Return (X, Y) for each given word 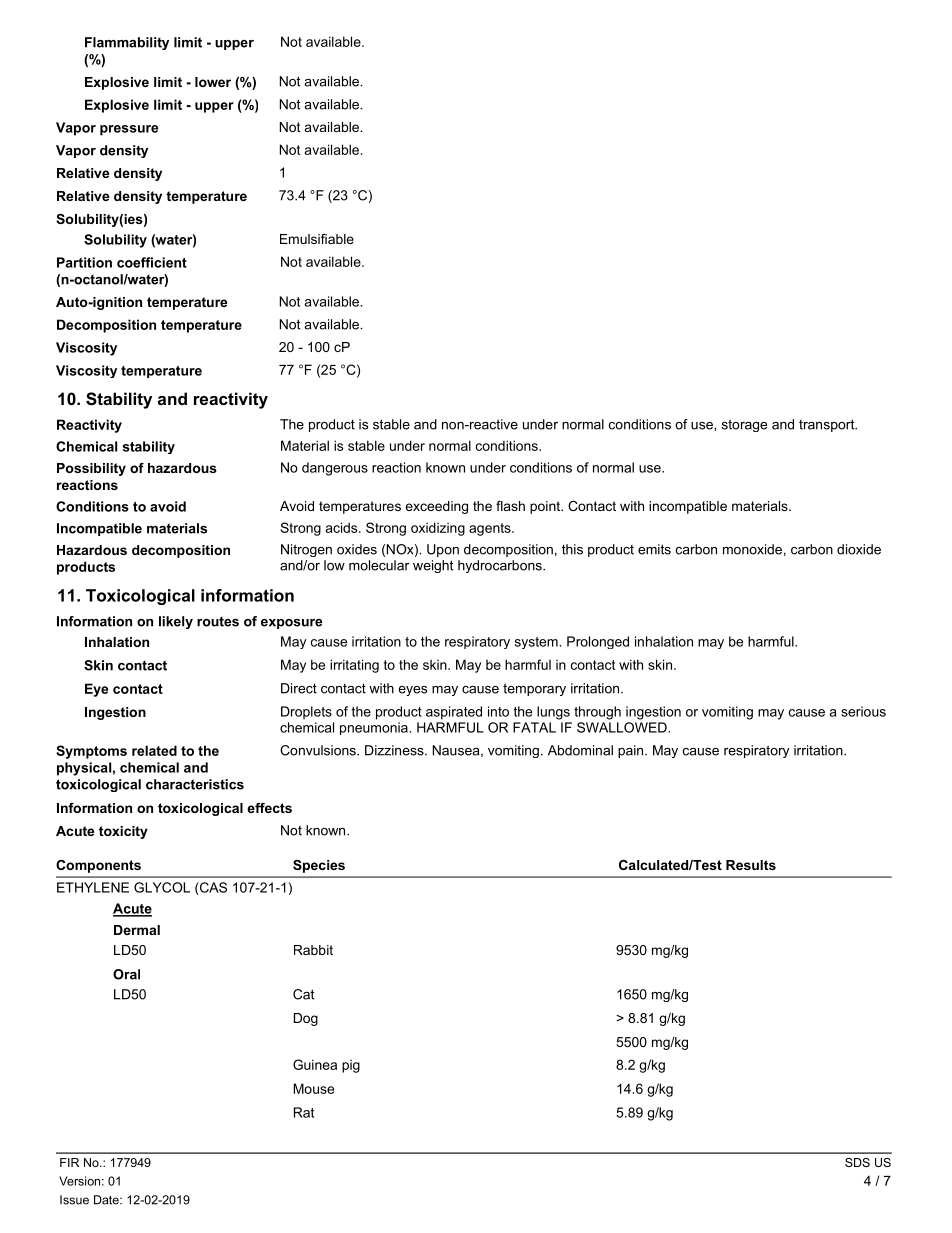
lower (213, 82)
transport (828, 425)
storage (744, 425)
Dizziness (395, 750)
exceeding (436, 507)
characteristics (195, 784)
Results (751, 865)
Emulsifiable (317, 239)
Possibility (91, 469)
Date (107, 1200)
